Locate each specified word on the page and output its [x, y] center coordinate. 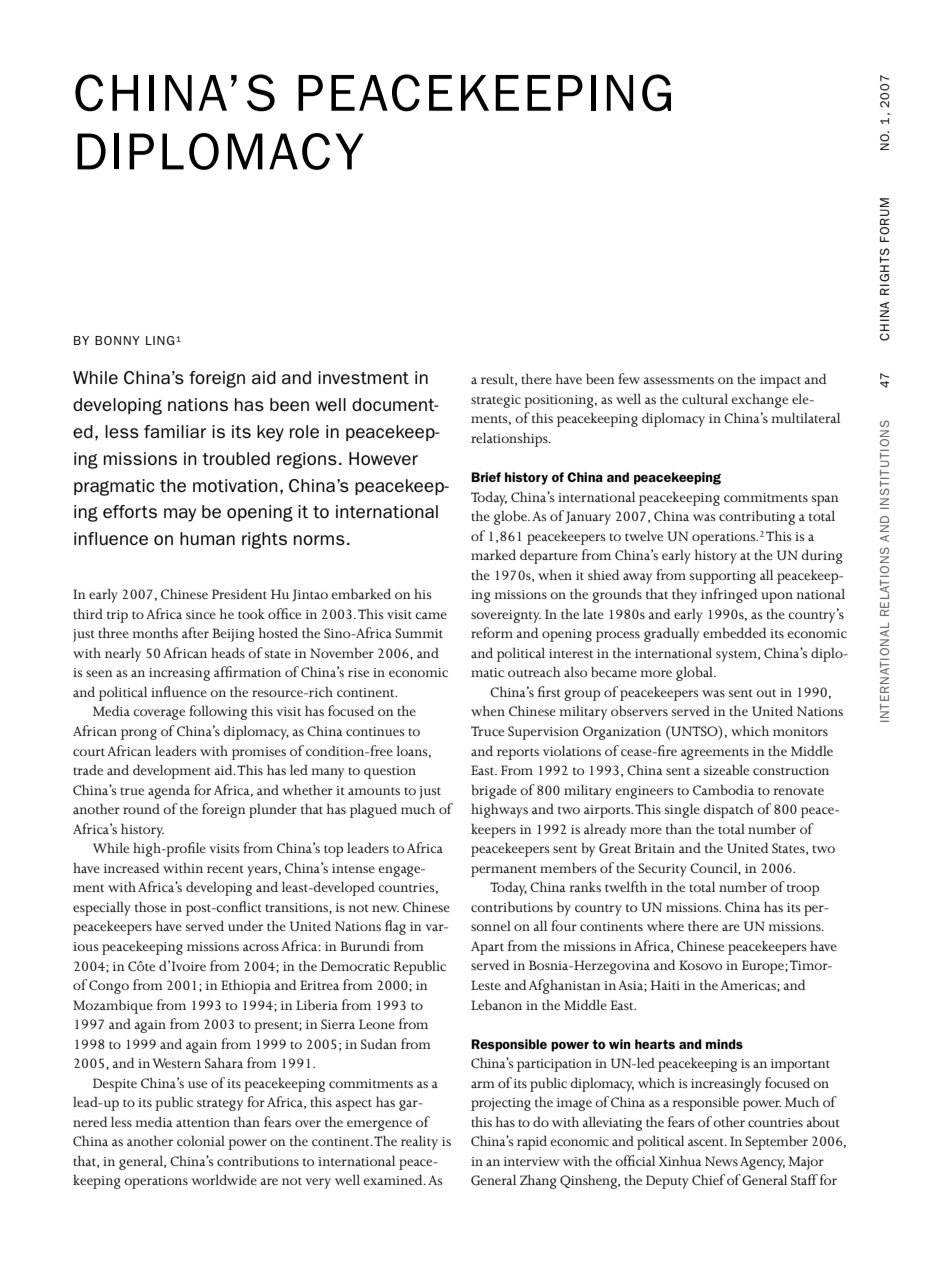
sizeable [726, 769]
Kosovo [700, 965]
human [207, 538]
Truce [487, 731]
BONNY [117, 340]
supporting [723, 577]
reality [419, 1143]
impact [780, 381]
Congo [109, 987]
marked [493, 554]
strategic [496, 401]
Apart [487, 948]
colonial [201, 1140]
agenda [169, 791]
